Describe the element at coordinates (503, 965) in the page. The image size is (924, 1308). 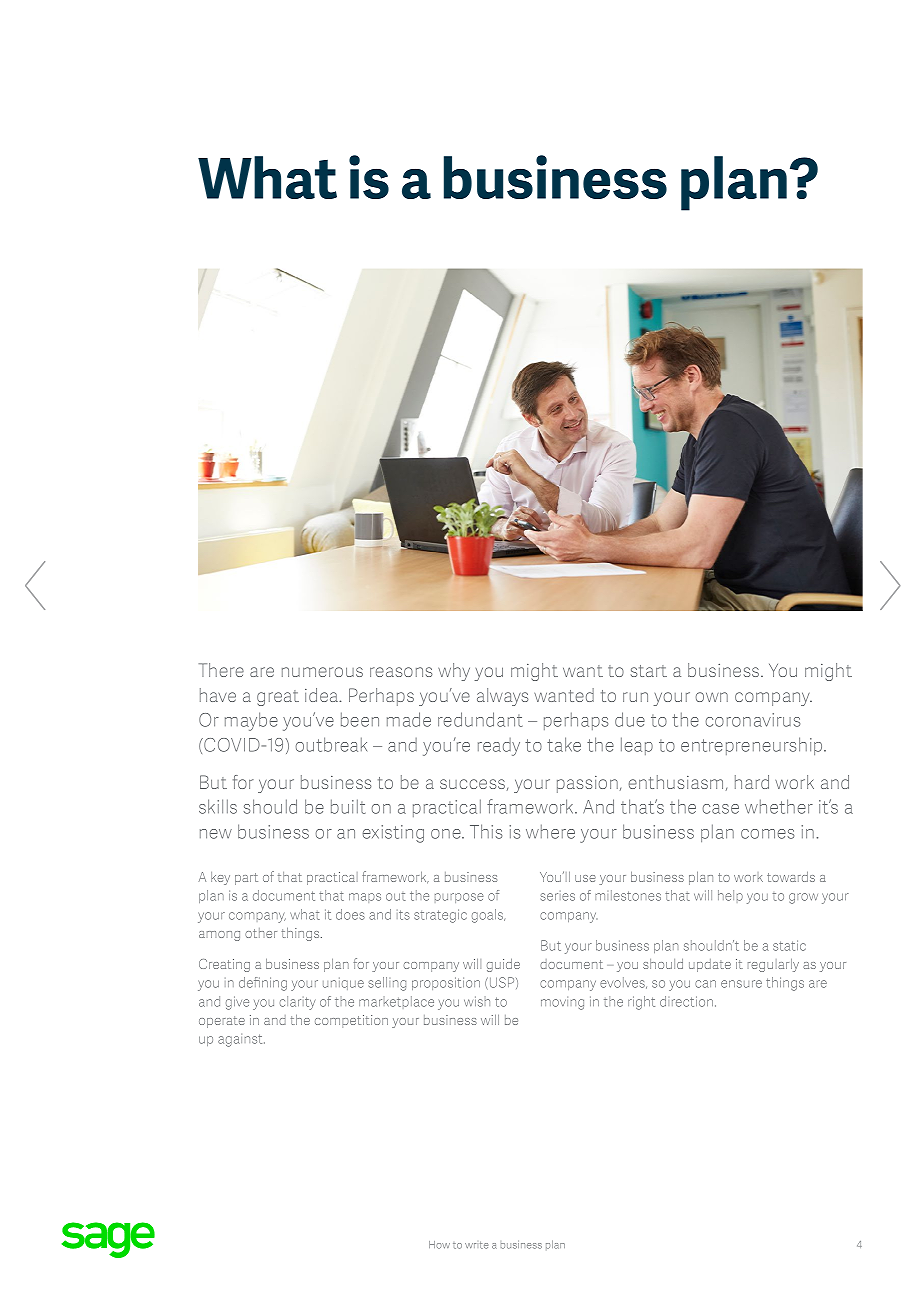
I see `guide` at that location.
